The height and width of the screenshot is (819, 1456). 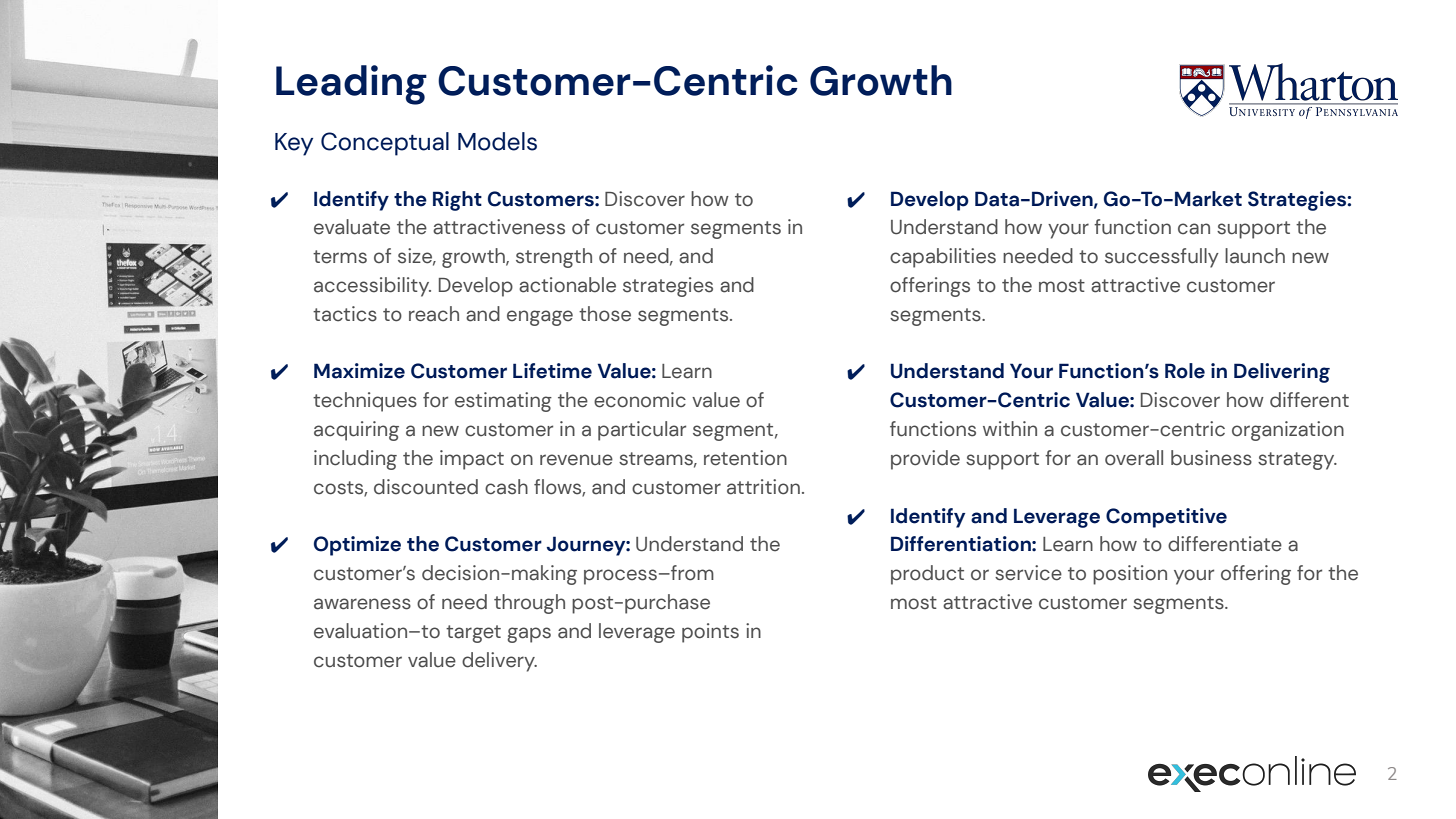 What do you see at coordinates (351, 85) in the screenshot?
I see `Leading` at bounding box center [351, 85].
